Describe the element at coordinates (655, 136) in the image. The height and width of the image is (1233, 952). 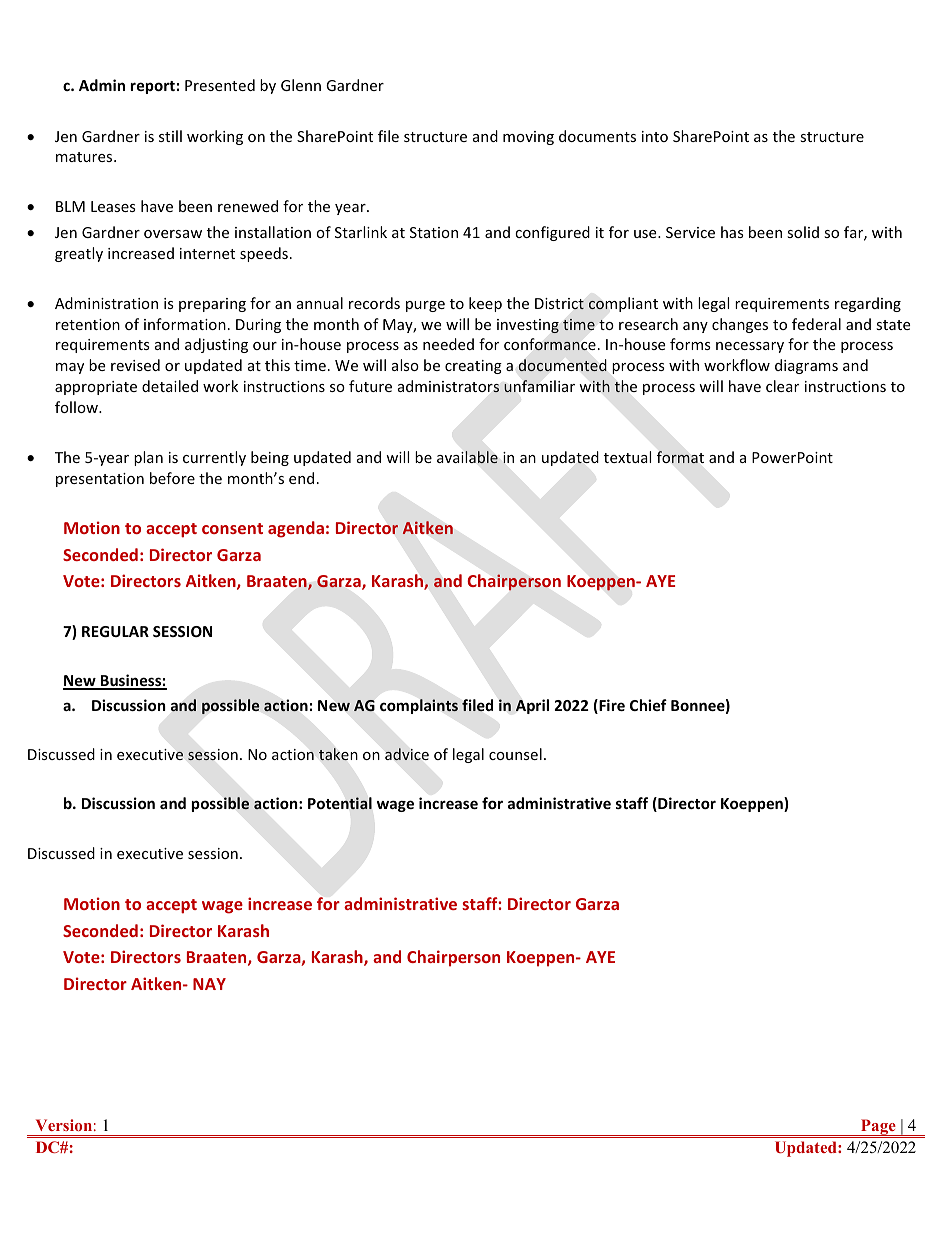
I see `into` at that location.
